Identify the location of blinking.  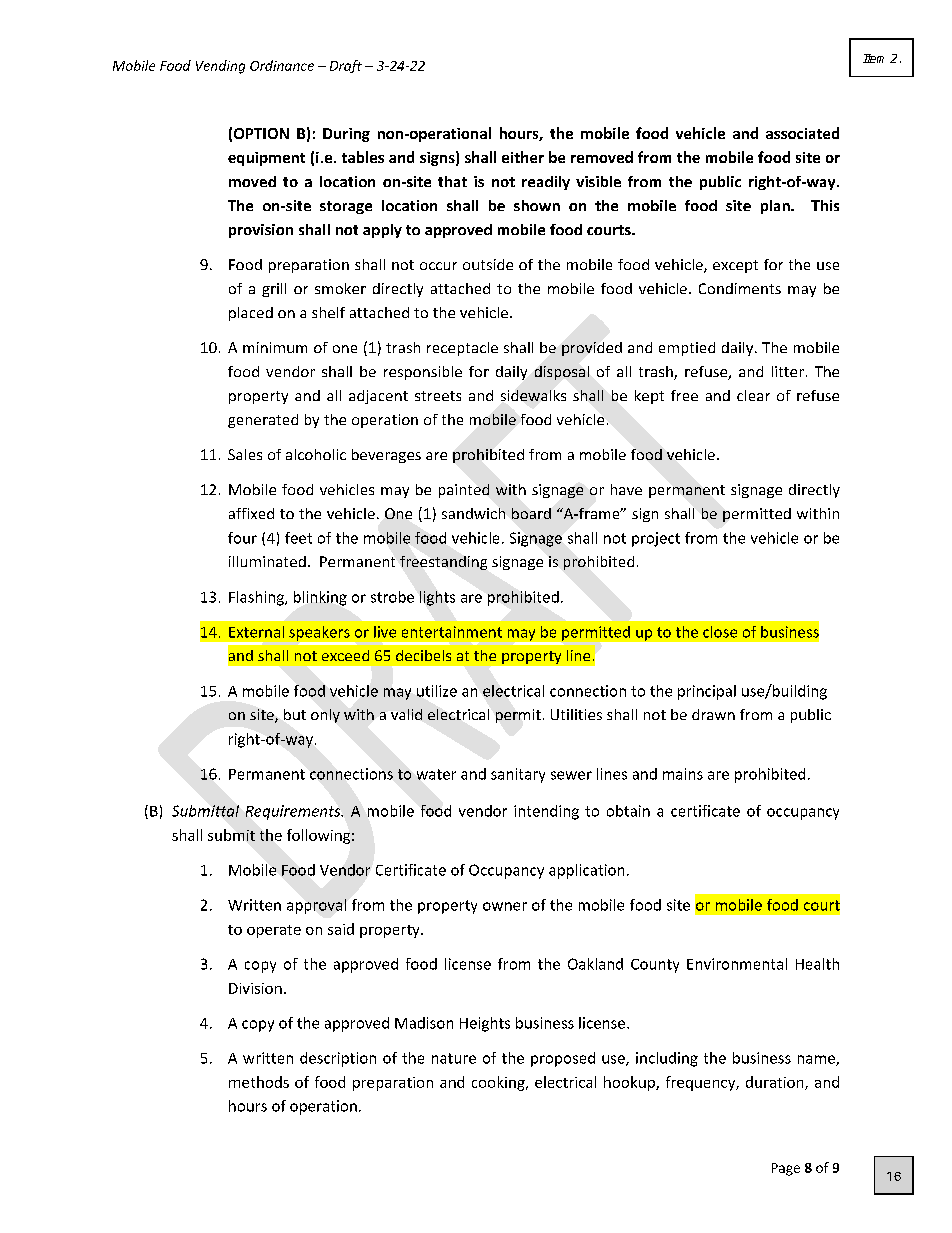
(320, 598).
